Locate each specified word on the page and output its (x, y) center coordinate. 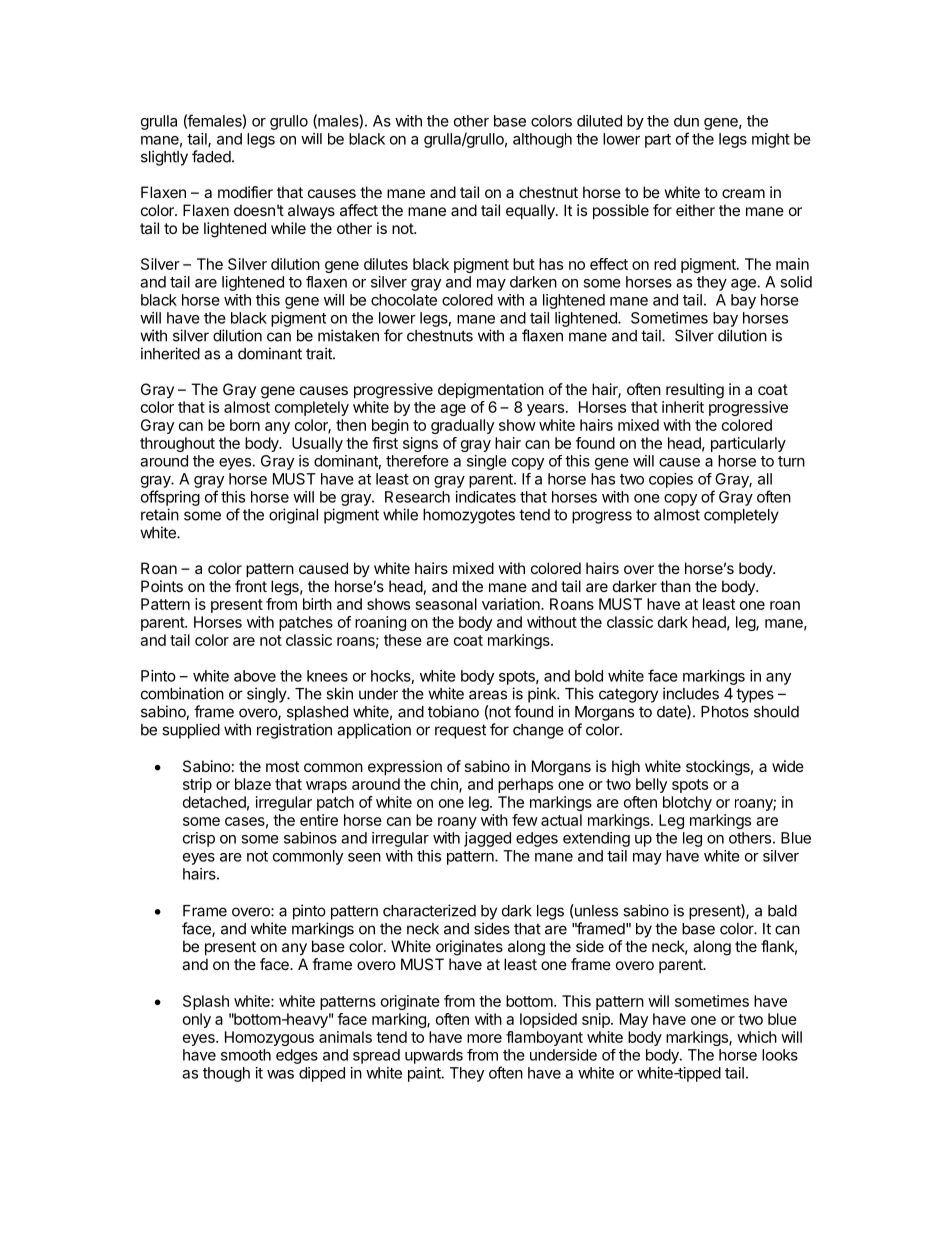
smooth (246, 1055)
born (245, 425)
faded (211, 156)
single (487, 462)
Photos (725, 712)
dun (686, 121)
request (460, 731)
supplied (191, 731)
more (484, 1038)
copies (671, 480)
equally (531, 212)
